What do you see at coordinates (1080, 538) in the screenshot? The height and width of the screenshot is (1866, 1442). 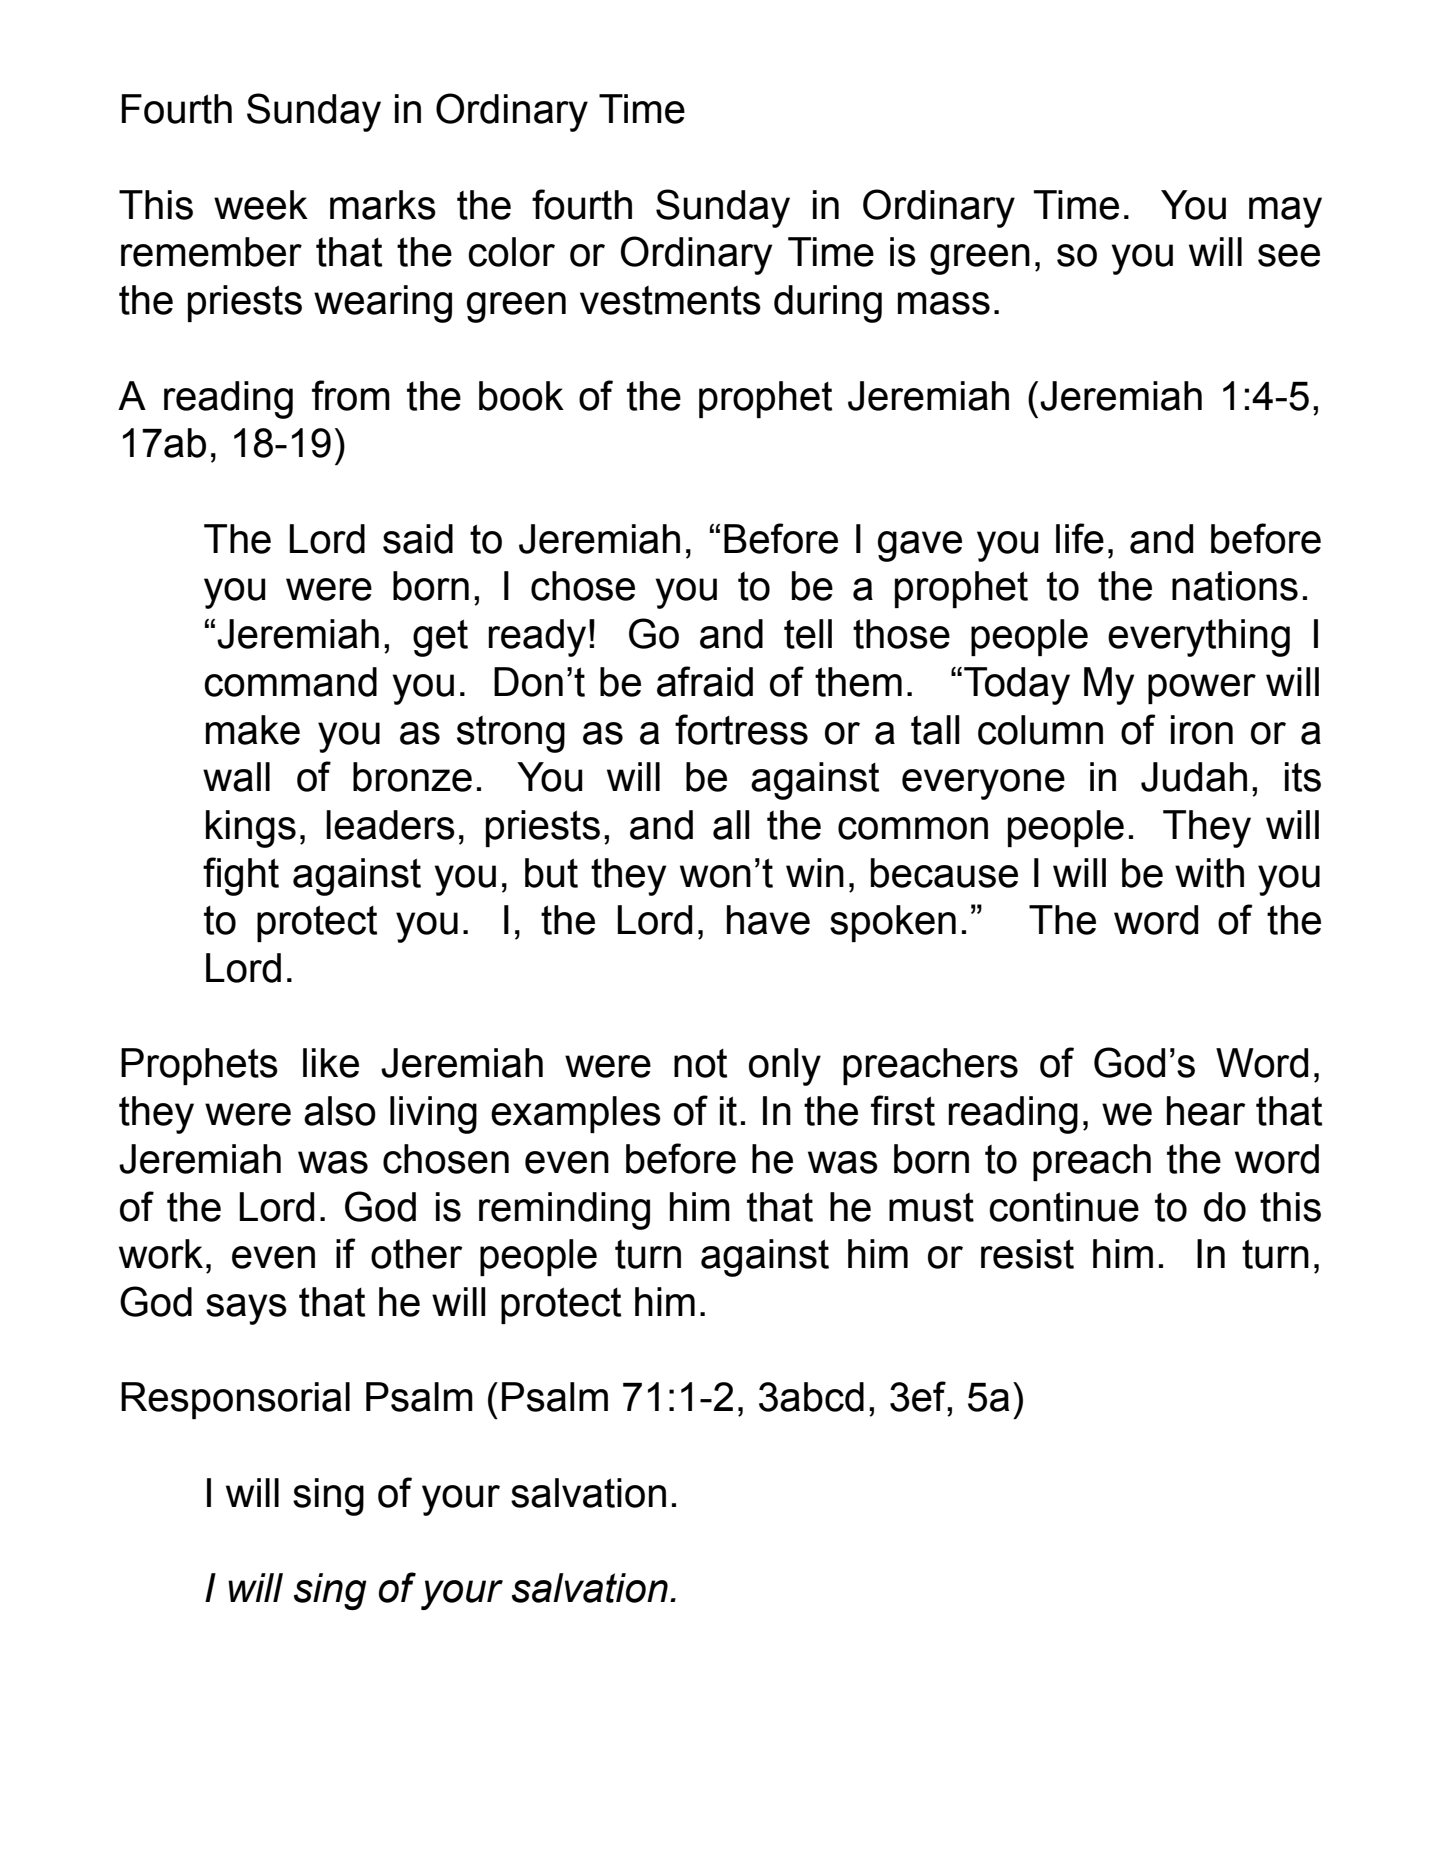 I see `life` at bounding box center [1080, 538].
